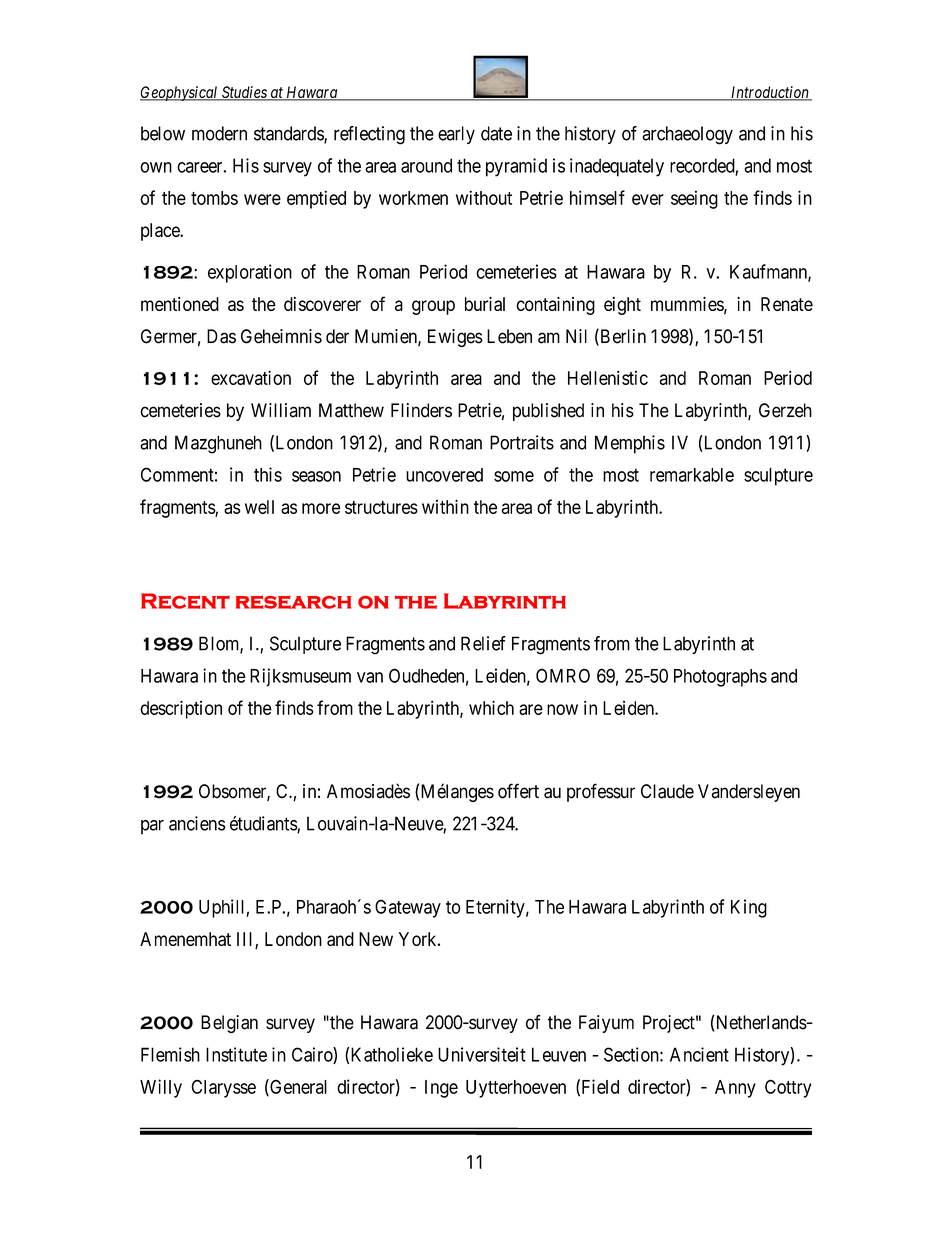  Describe the element at coordinates (720, 678) in the image. I see `Photographs` at that location.
